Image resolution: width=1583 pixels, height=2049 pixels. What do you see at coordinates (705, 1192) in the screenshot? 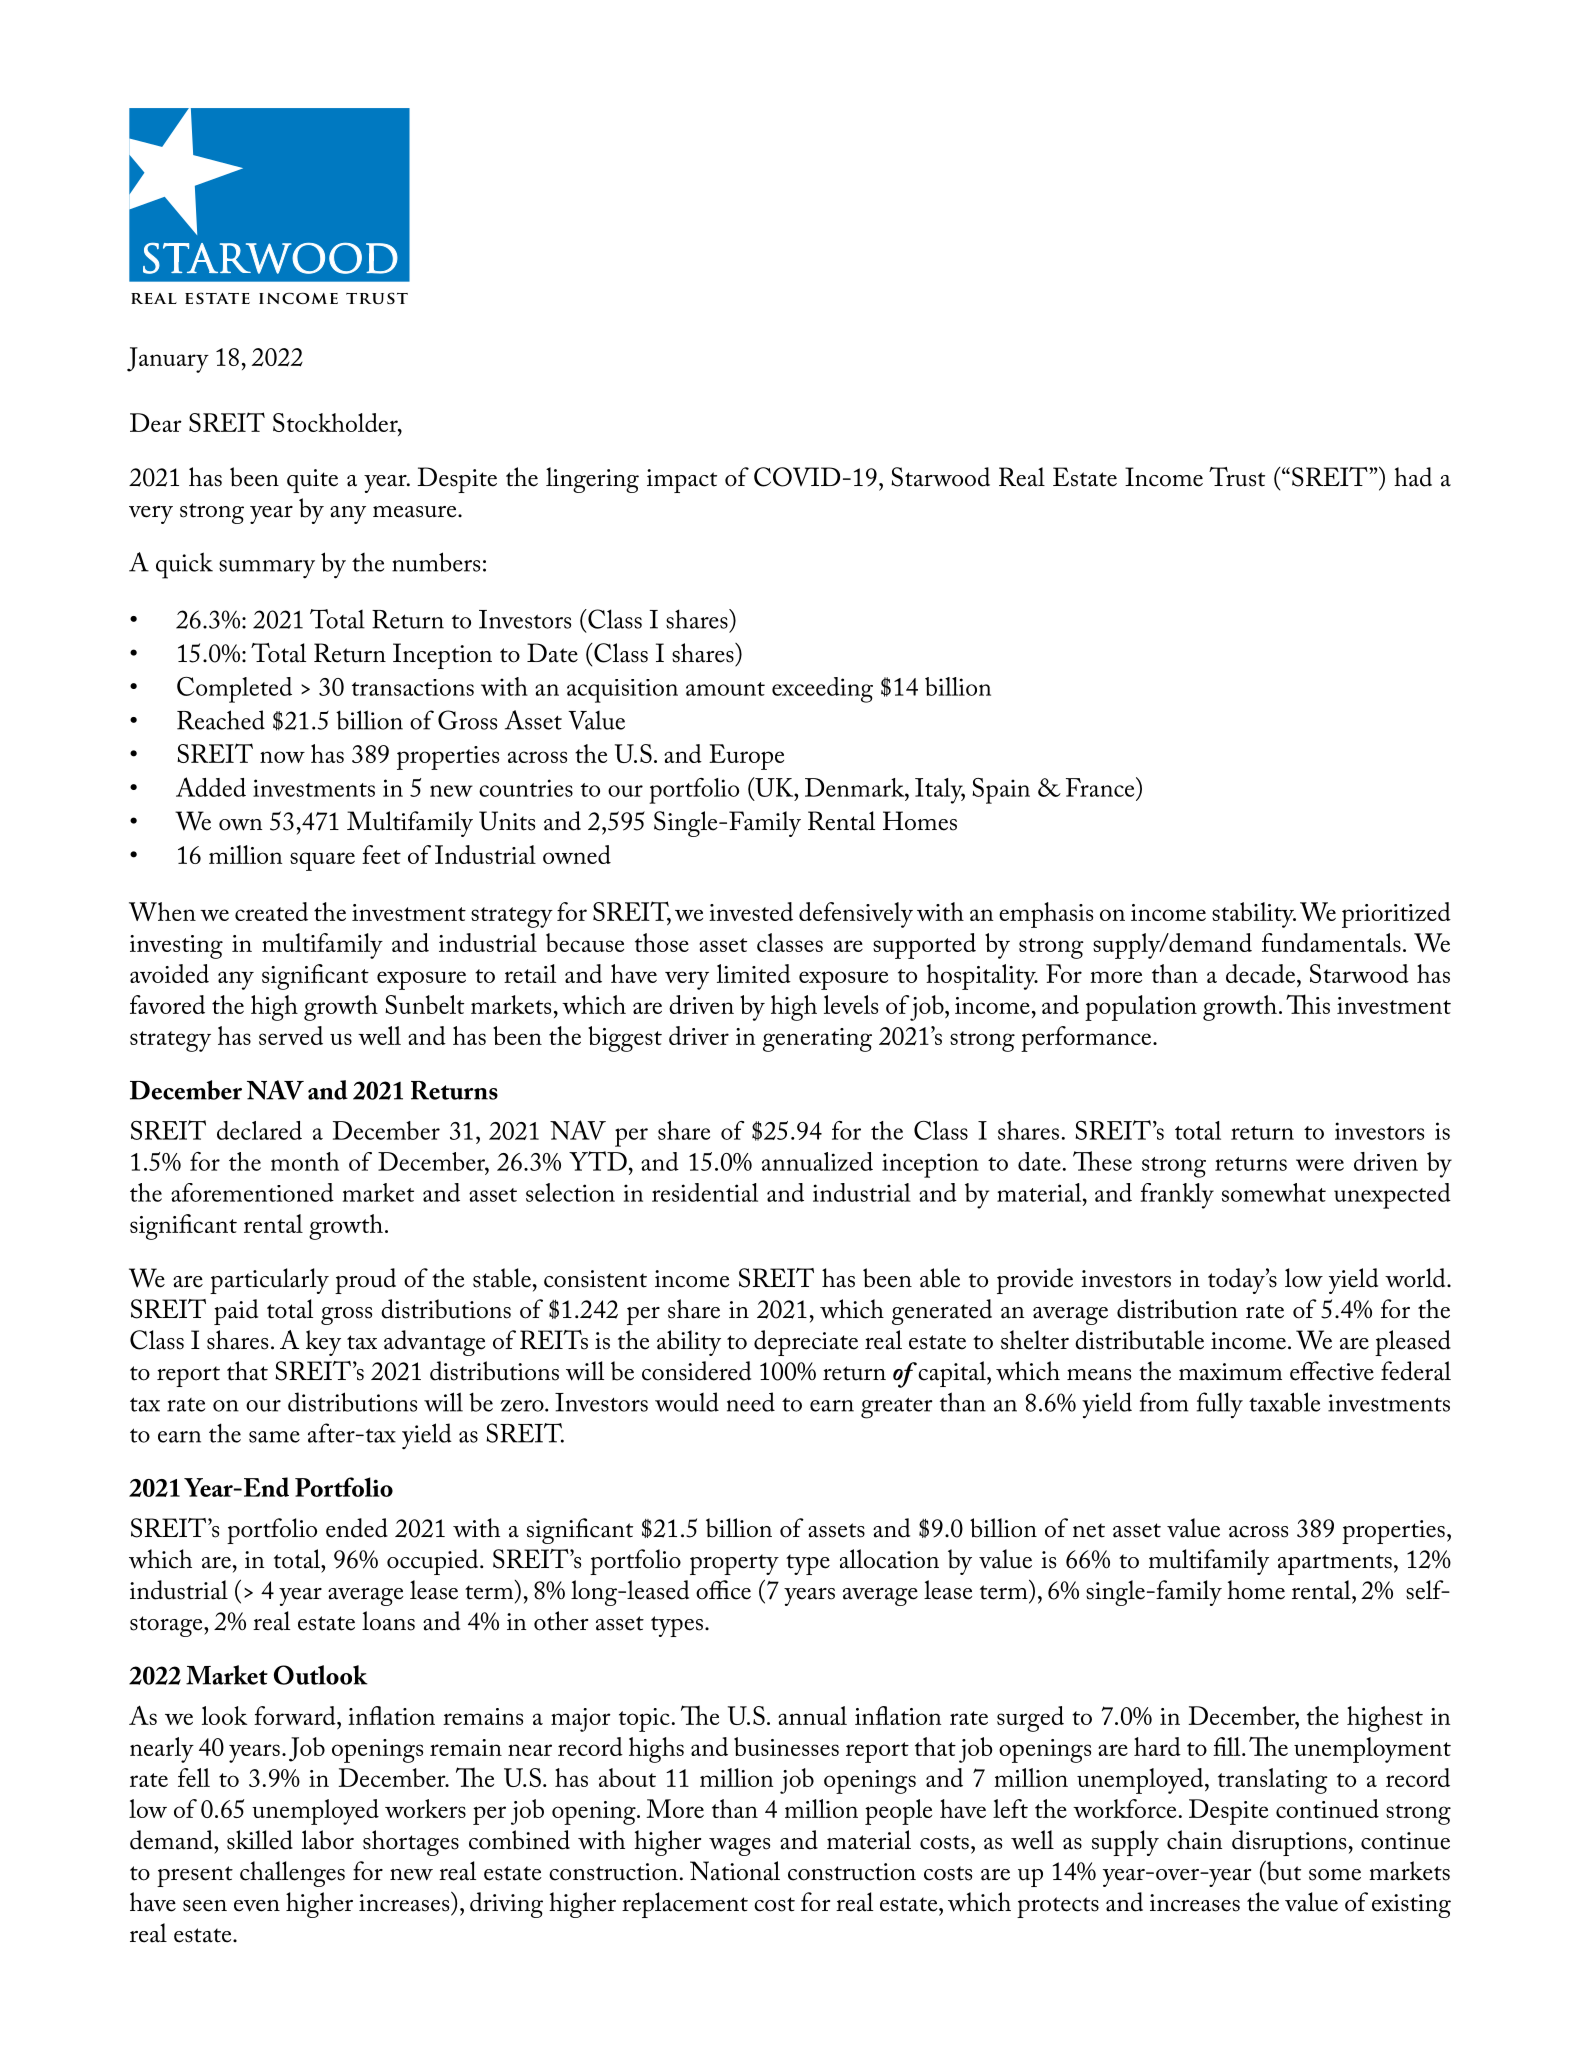
I see `residential` at bounding box center [705, 1192].
